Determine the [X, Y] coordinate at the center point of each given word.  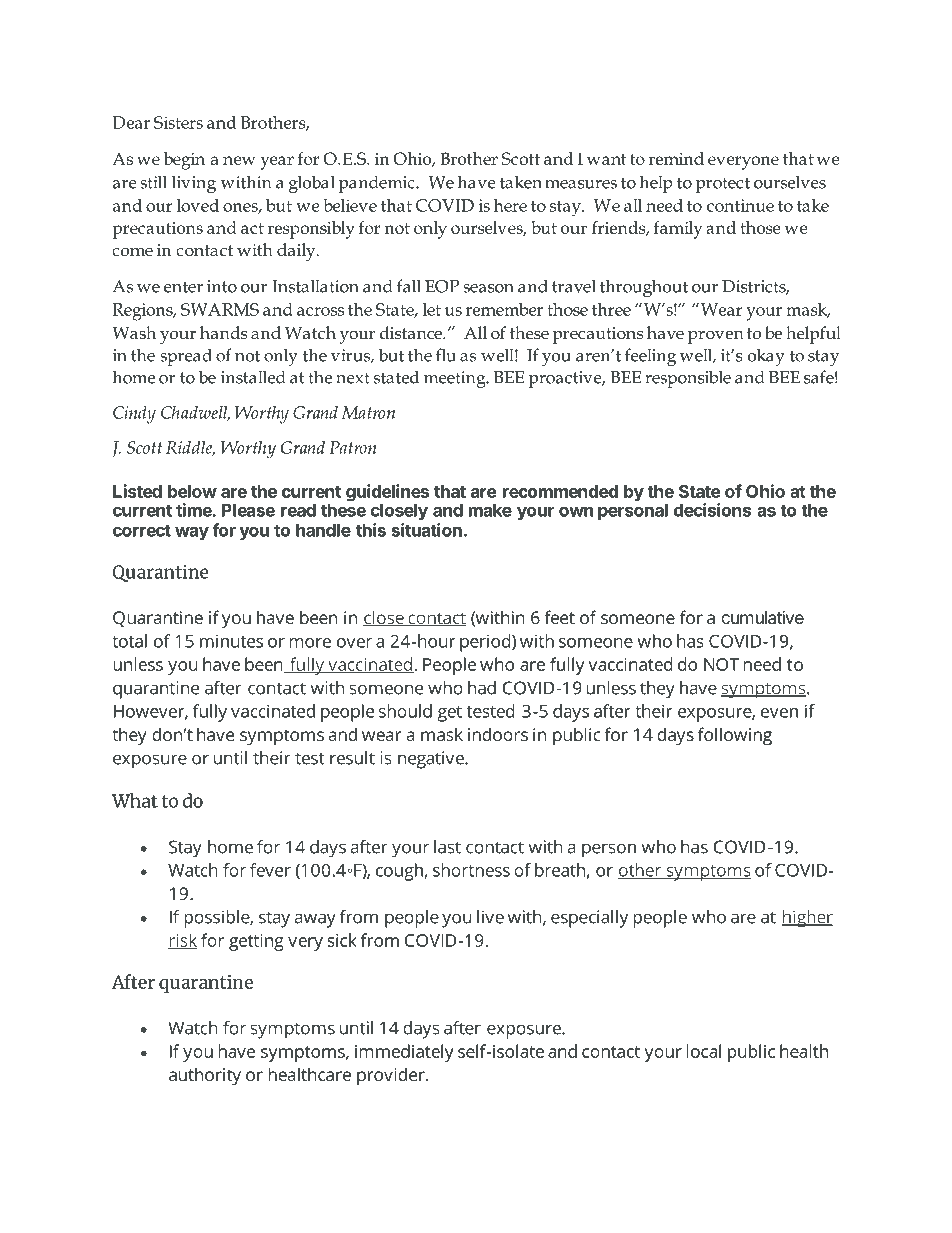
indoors [498, 734]
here [510, 205]
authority [205, 1076]
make [490, 510]
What [135, 800]
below [192, 491]
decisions [712, 510]
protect [722, 185]
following [735, 736]
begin [184, 161]
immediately [404, 1053]
